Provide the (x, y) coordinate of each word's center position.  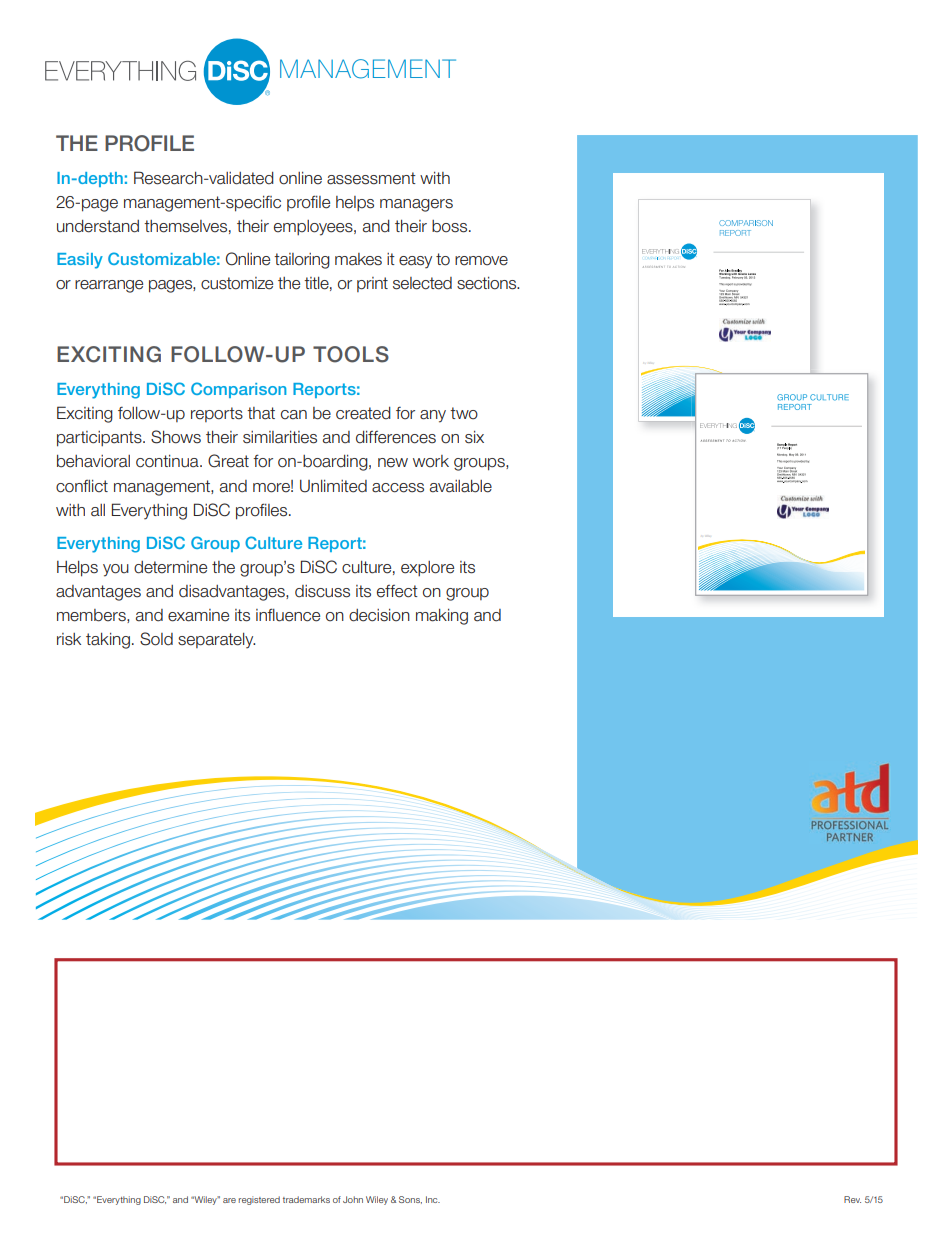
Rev (852, 1199)
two (464, 413)
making (442, 617)
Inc (433, 1199)
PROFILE (149, 143)
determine (170, 567)
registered (259, 1200)
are (229, 1200)
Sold (156, 639)
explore (427, 568)
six (474, 437)
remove (481, 261)
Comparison (238, 390)
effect (397, 591)
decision (379, 615)
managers (416, 205)
